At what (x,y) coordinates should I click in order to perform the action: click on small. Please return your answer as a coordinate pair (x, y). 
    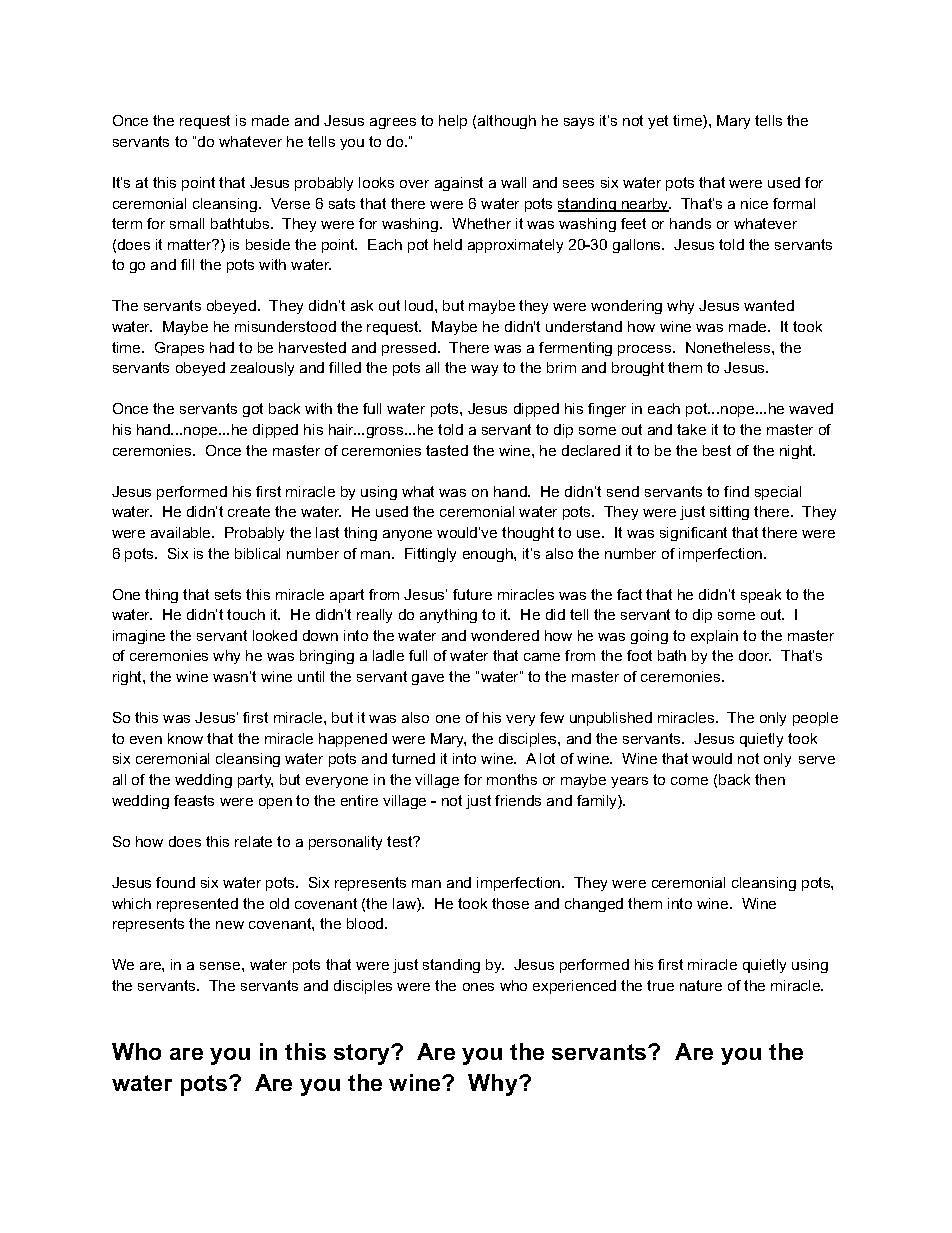
    Looking at the image, I should click on (187, 223).
